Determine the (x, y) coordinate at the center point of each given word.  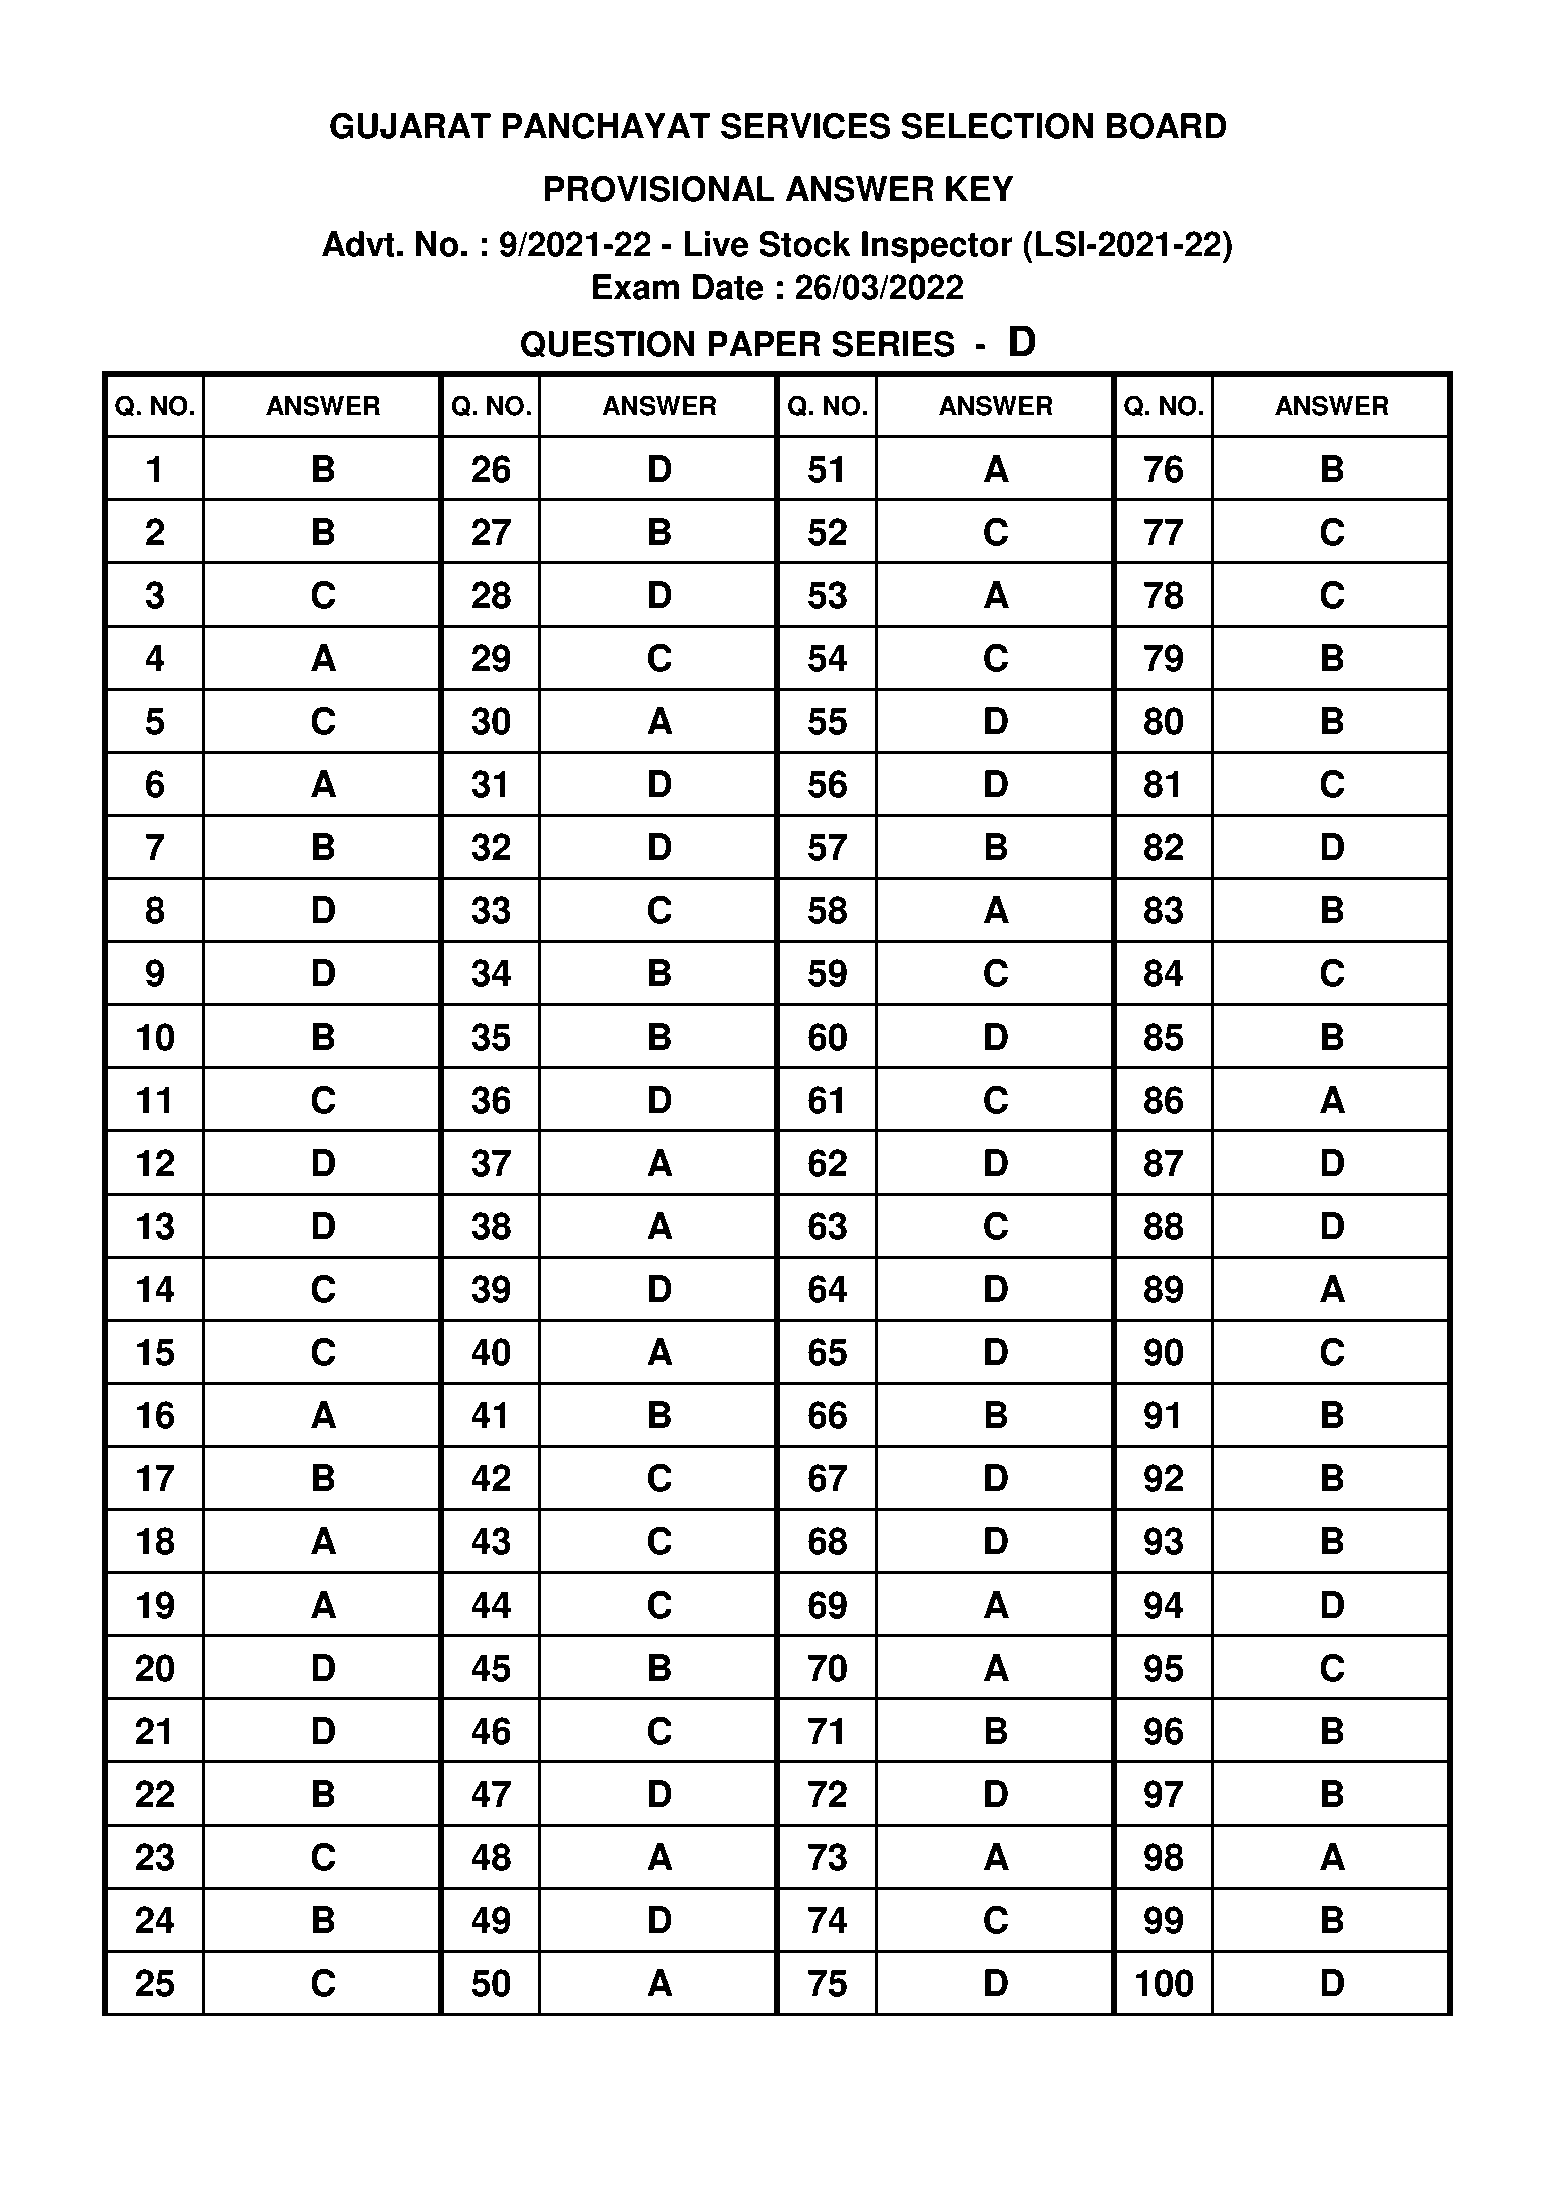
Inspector (937, 247)
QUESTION (608, 344)
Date (728, 287)
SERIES (893, 344)
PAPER (764, 343)
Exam (636, 287)
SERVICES (806, 126)
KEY (980, 188)
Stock (805, 244)
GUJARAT (410, 126)
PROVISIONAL (660, 189)
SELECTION (997, 126)
